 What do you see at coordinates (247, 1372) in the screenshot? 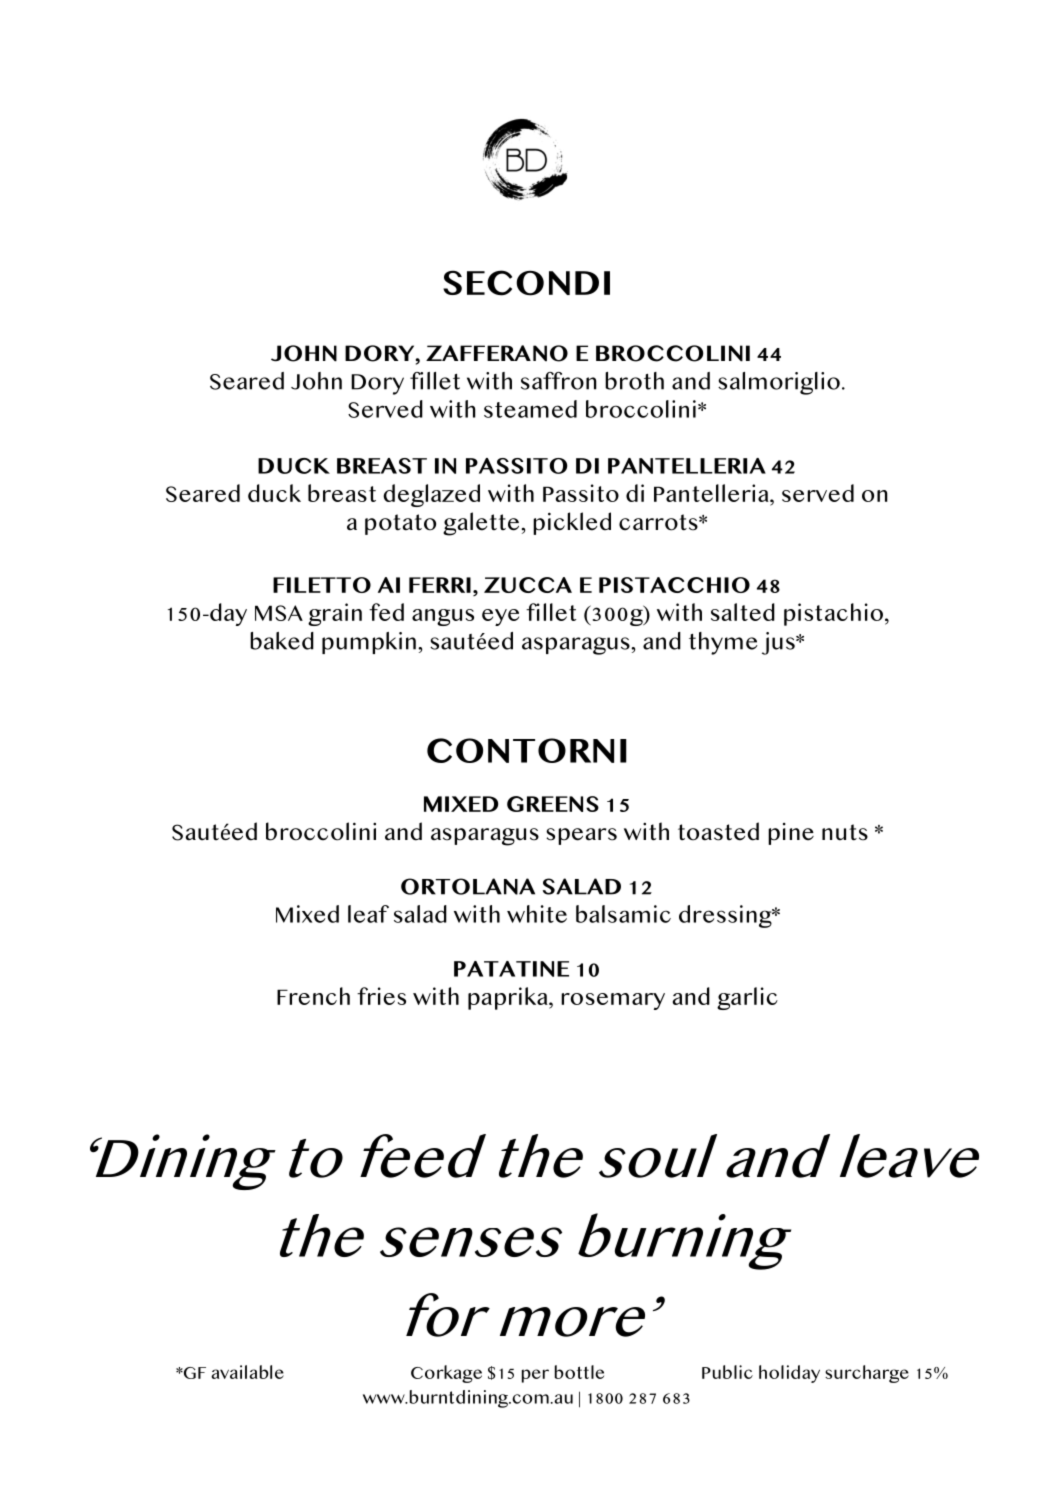
I see `available` at bounding box center [247, 1372].
